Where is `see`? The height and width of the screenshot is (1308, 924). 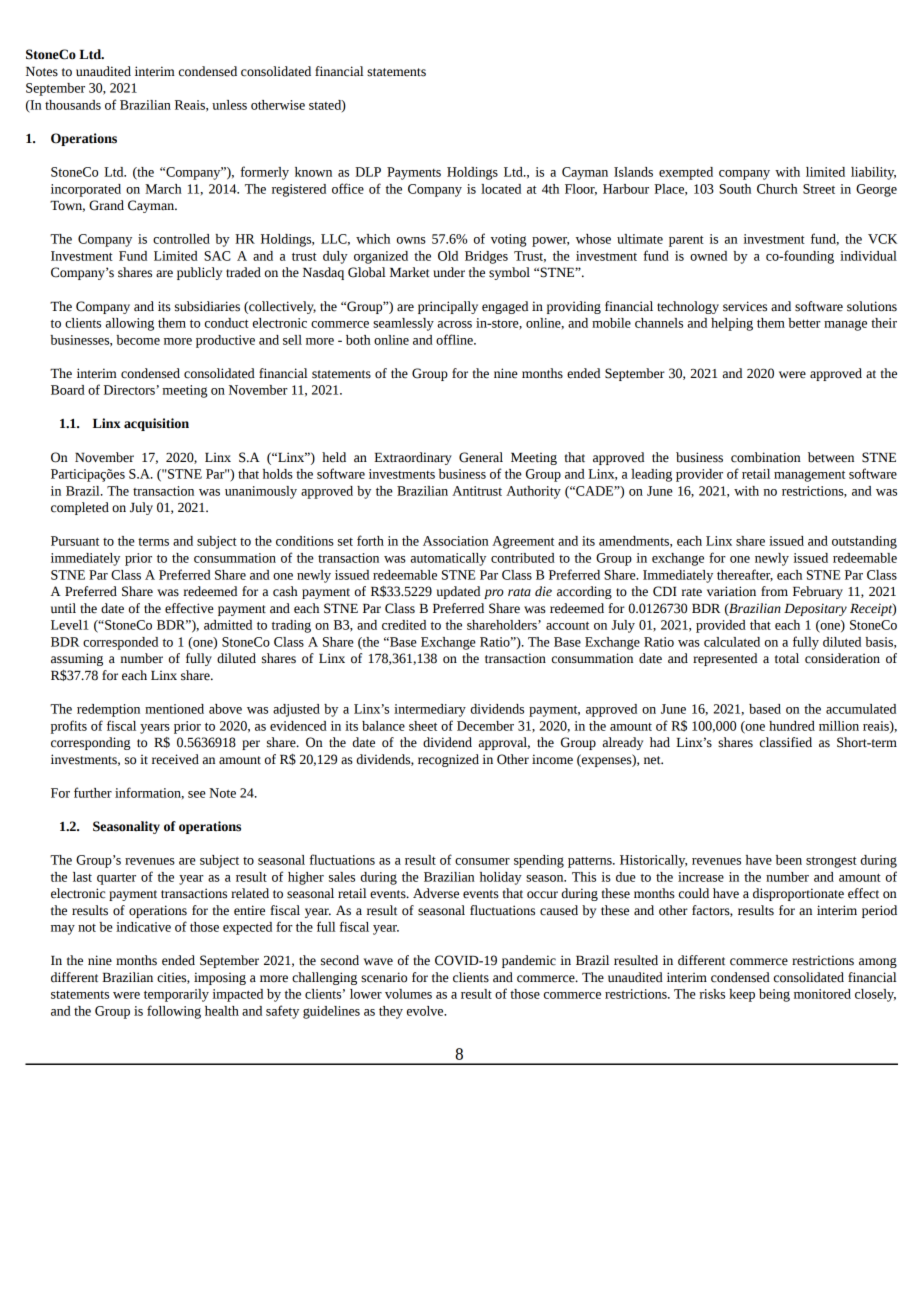
see is located at coordinates (197, 794).
